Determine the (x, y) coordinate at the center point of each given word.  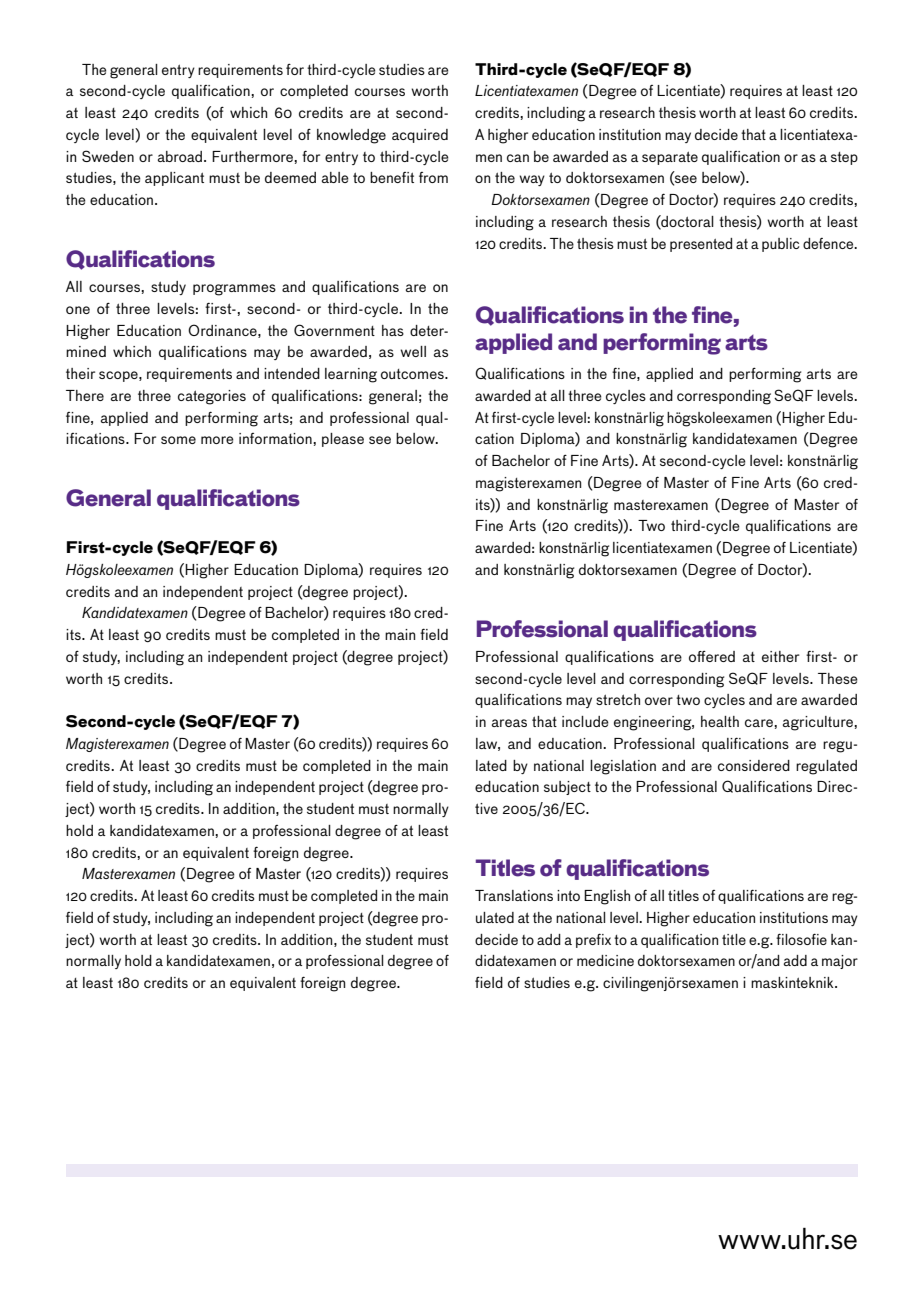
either (781, 656)
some (178, 440)
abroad (181, 156)
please (343, 440)
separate (670, 158)
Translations (514, 895)
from (433, 177)
